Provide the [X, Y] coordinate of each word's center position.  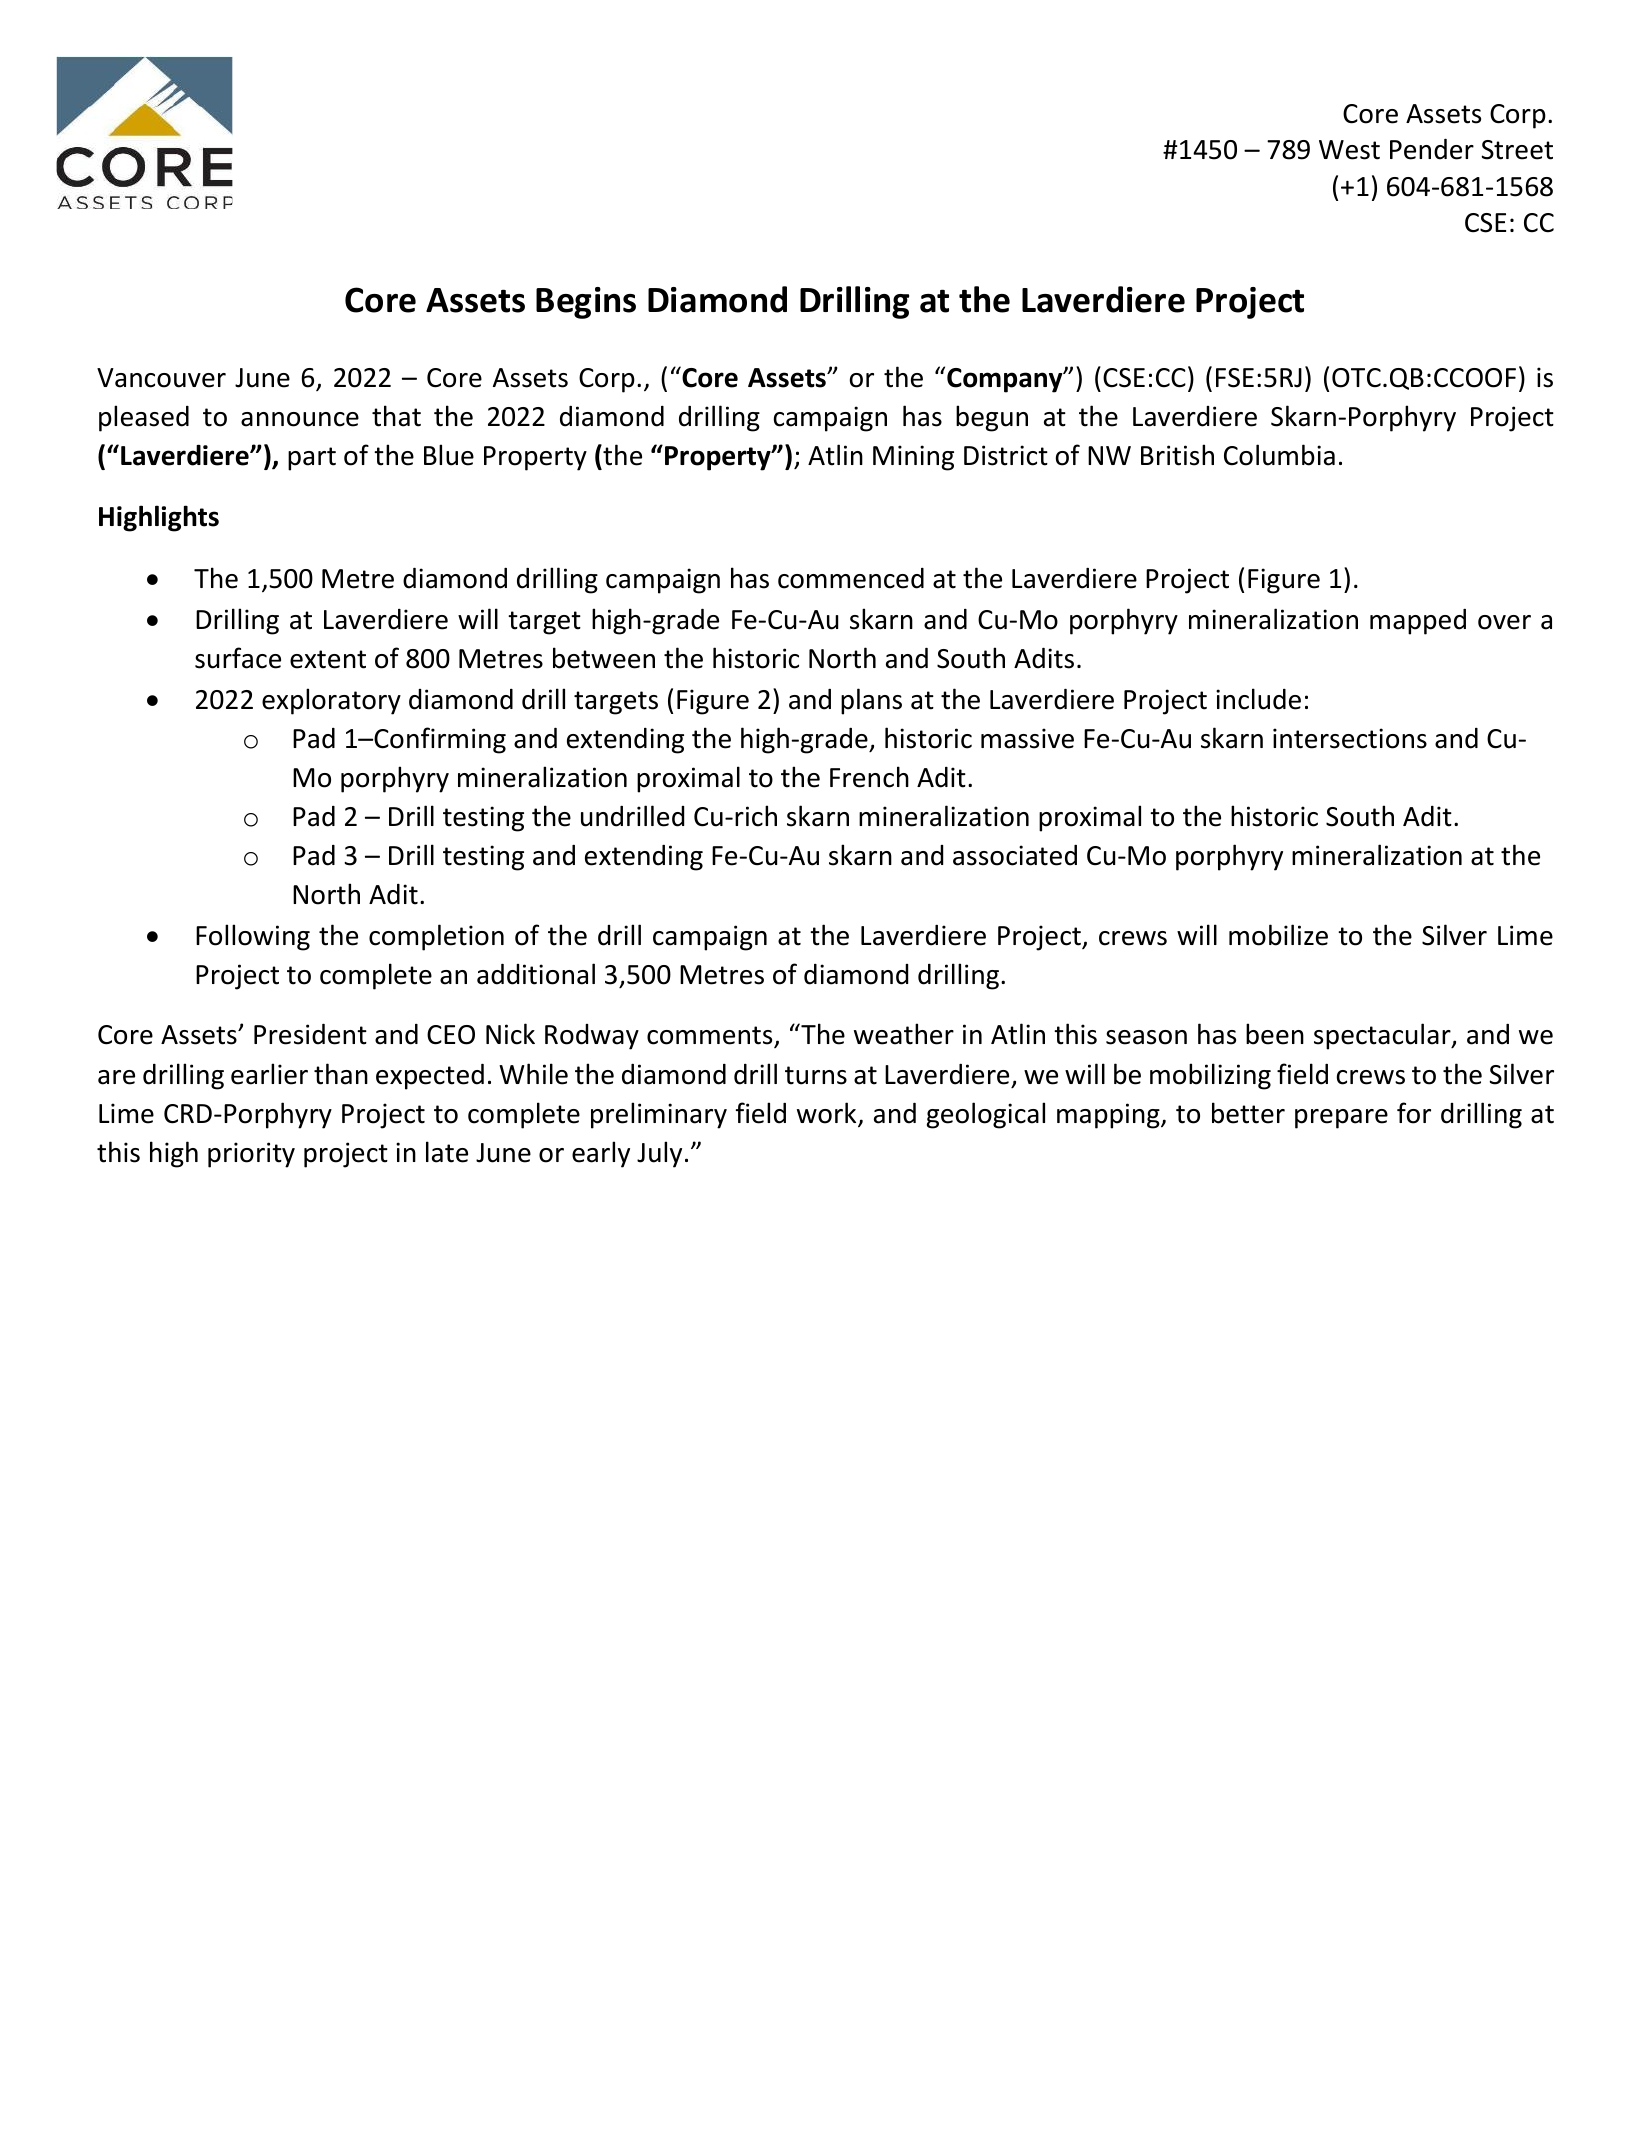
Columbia [1279, 455]
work [828, 1114]
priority [251, 1155]
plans [871, 701]
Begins [586, 303]
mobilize [1278, 935]
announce [300, 419]
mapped [1418, 622]
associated [1015, 855]
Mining [913, 458]
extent [328, 659]
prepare [1341, 1119]
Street [1517, 150]
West [1349, 150]
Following [253, 937]
